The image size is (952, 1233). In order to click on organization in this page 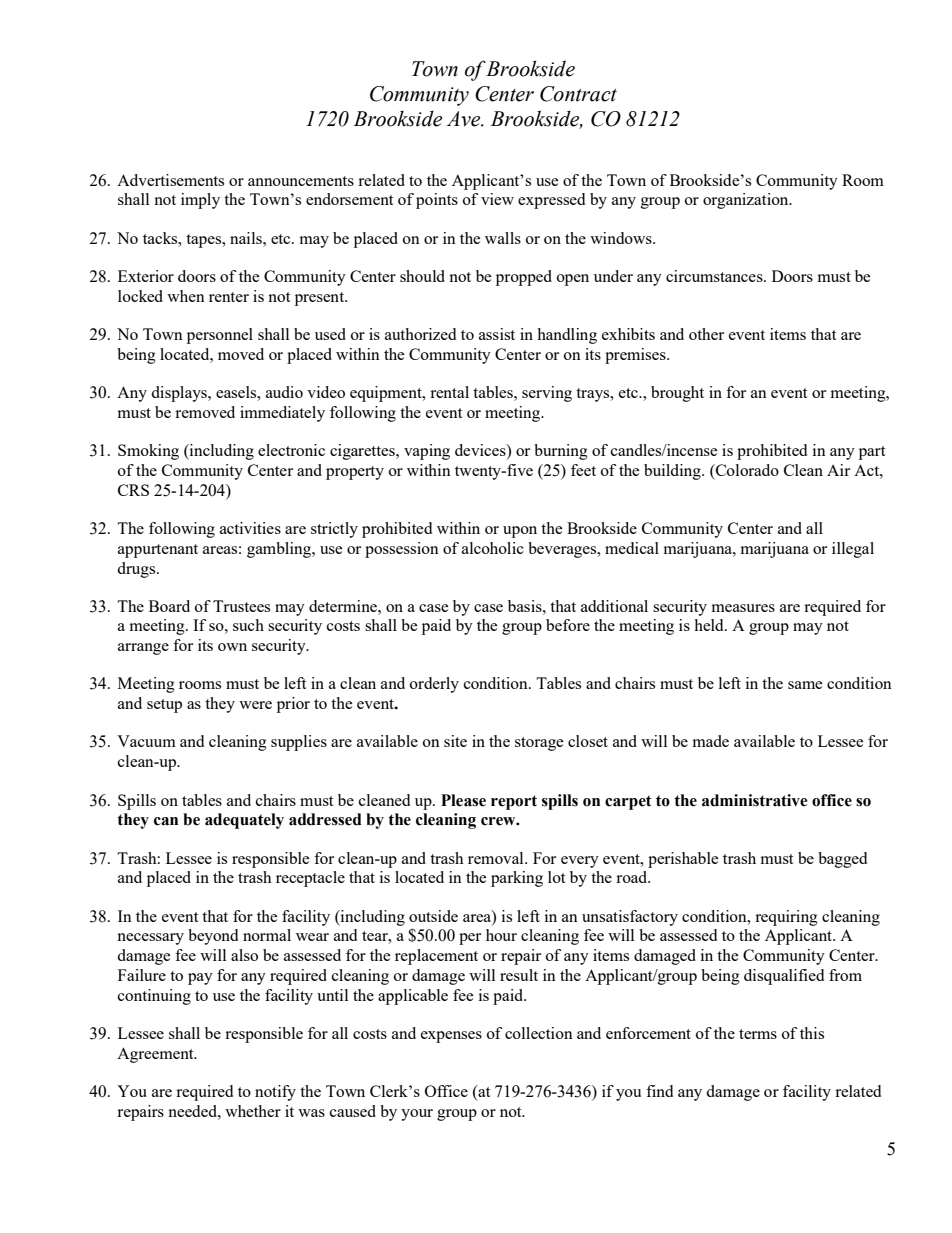, I will do `click(747, 201)`.
